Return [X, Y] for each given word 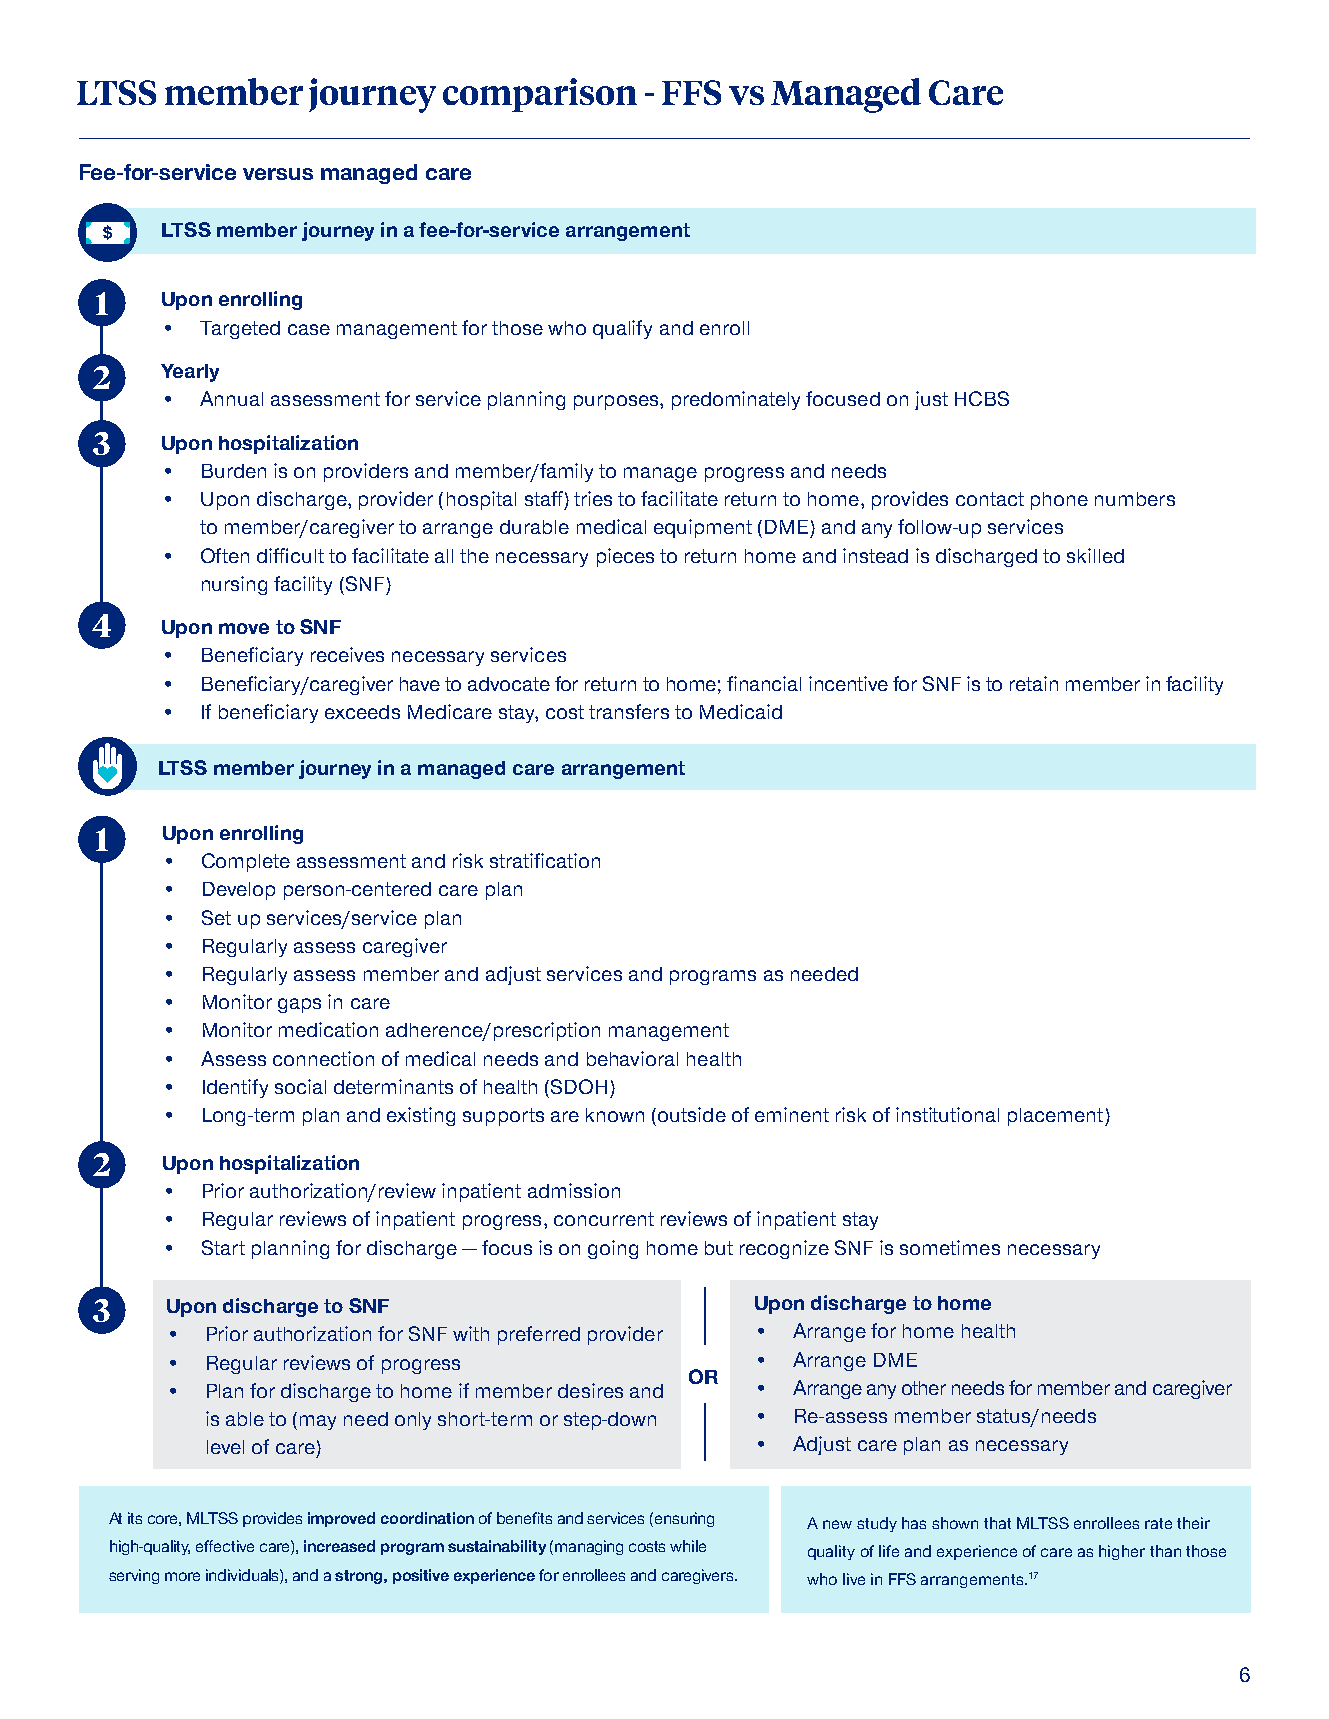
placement [1055, 1117]
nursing [234, 585]
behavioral [632, 1058]
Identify [235, 1088]
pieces [625, 557]
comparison [540, 95]
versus [278, 174]
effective [225, 1546]
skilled [1095, 555]
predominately [736, 400]
